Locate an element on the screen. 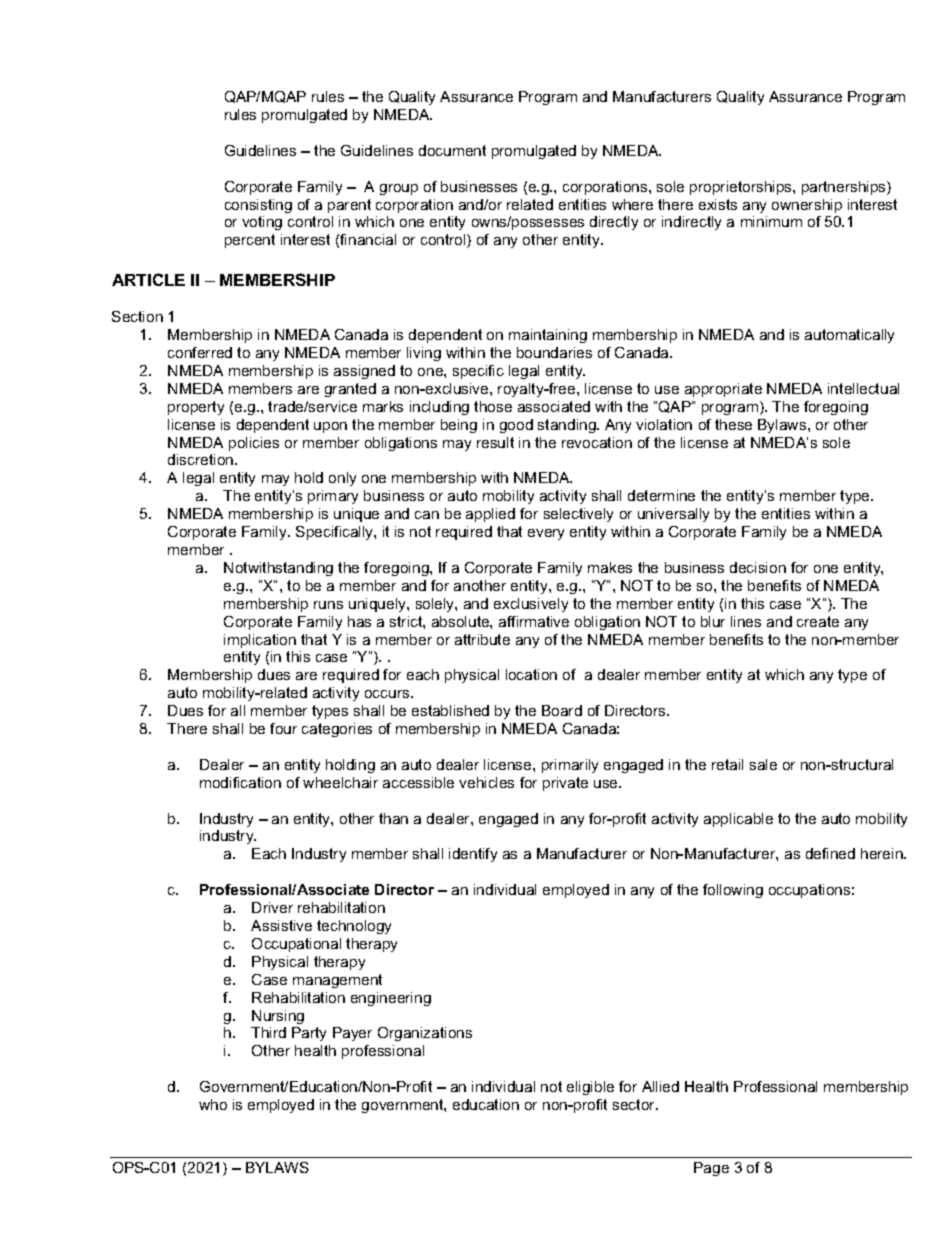  create is located at coordinates (818, 621).
